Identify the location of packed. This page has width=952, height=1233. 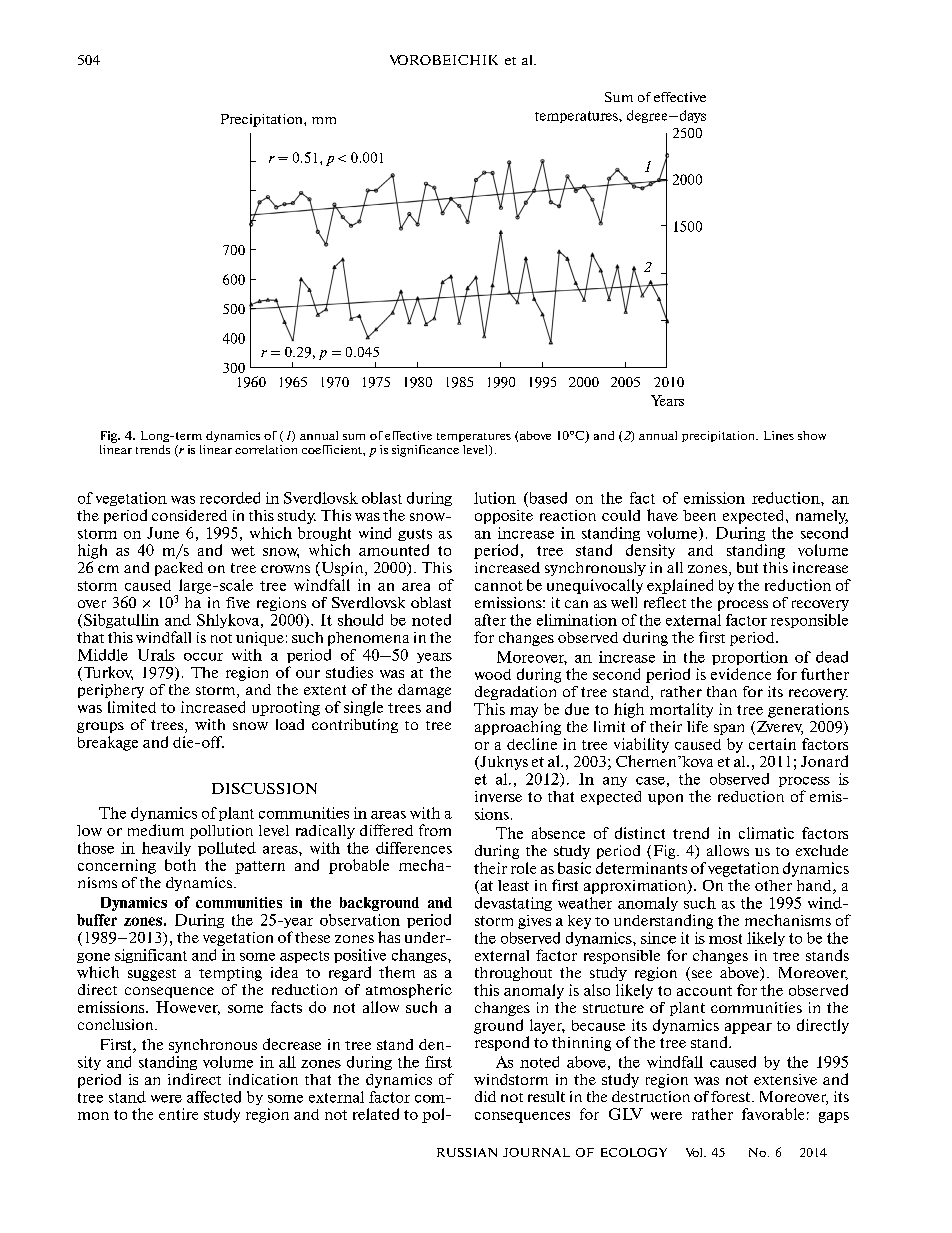
(179, 569).
